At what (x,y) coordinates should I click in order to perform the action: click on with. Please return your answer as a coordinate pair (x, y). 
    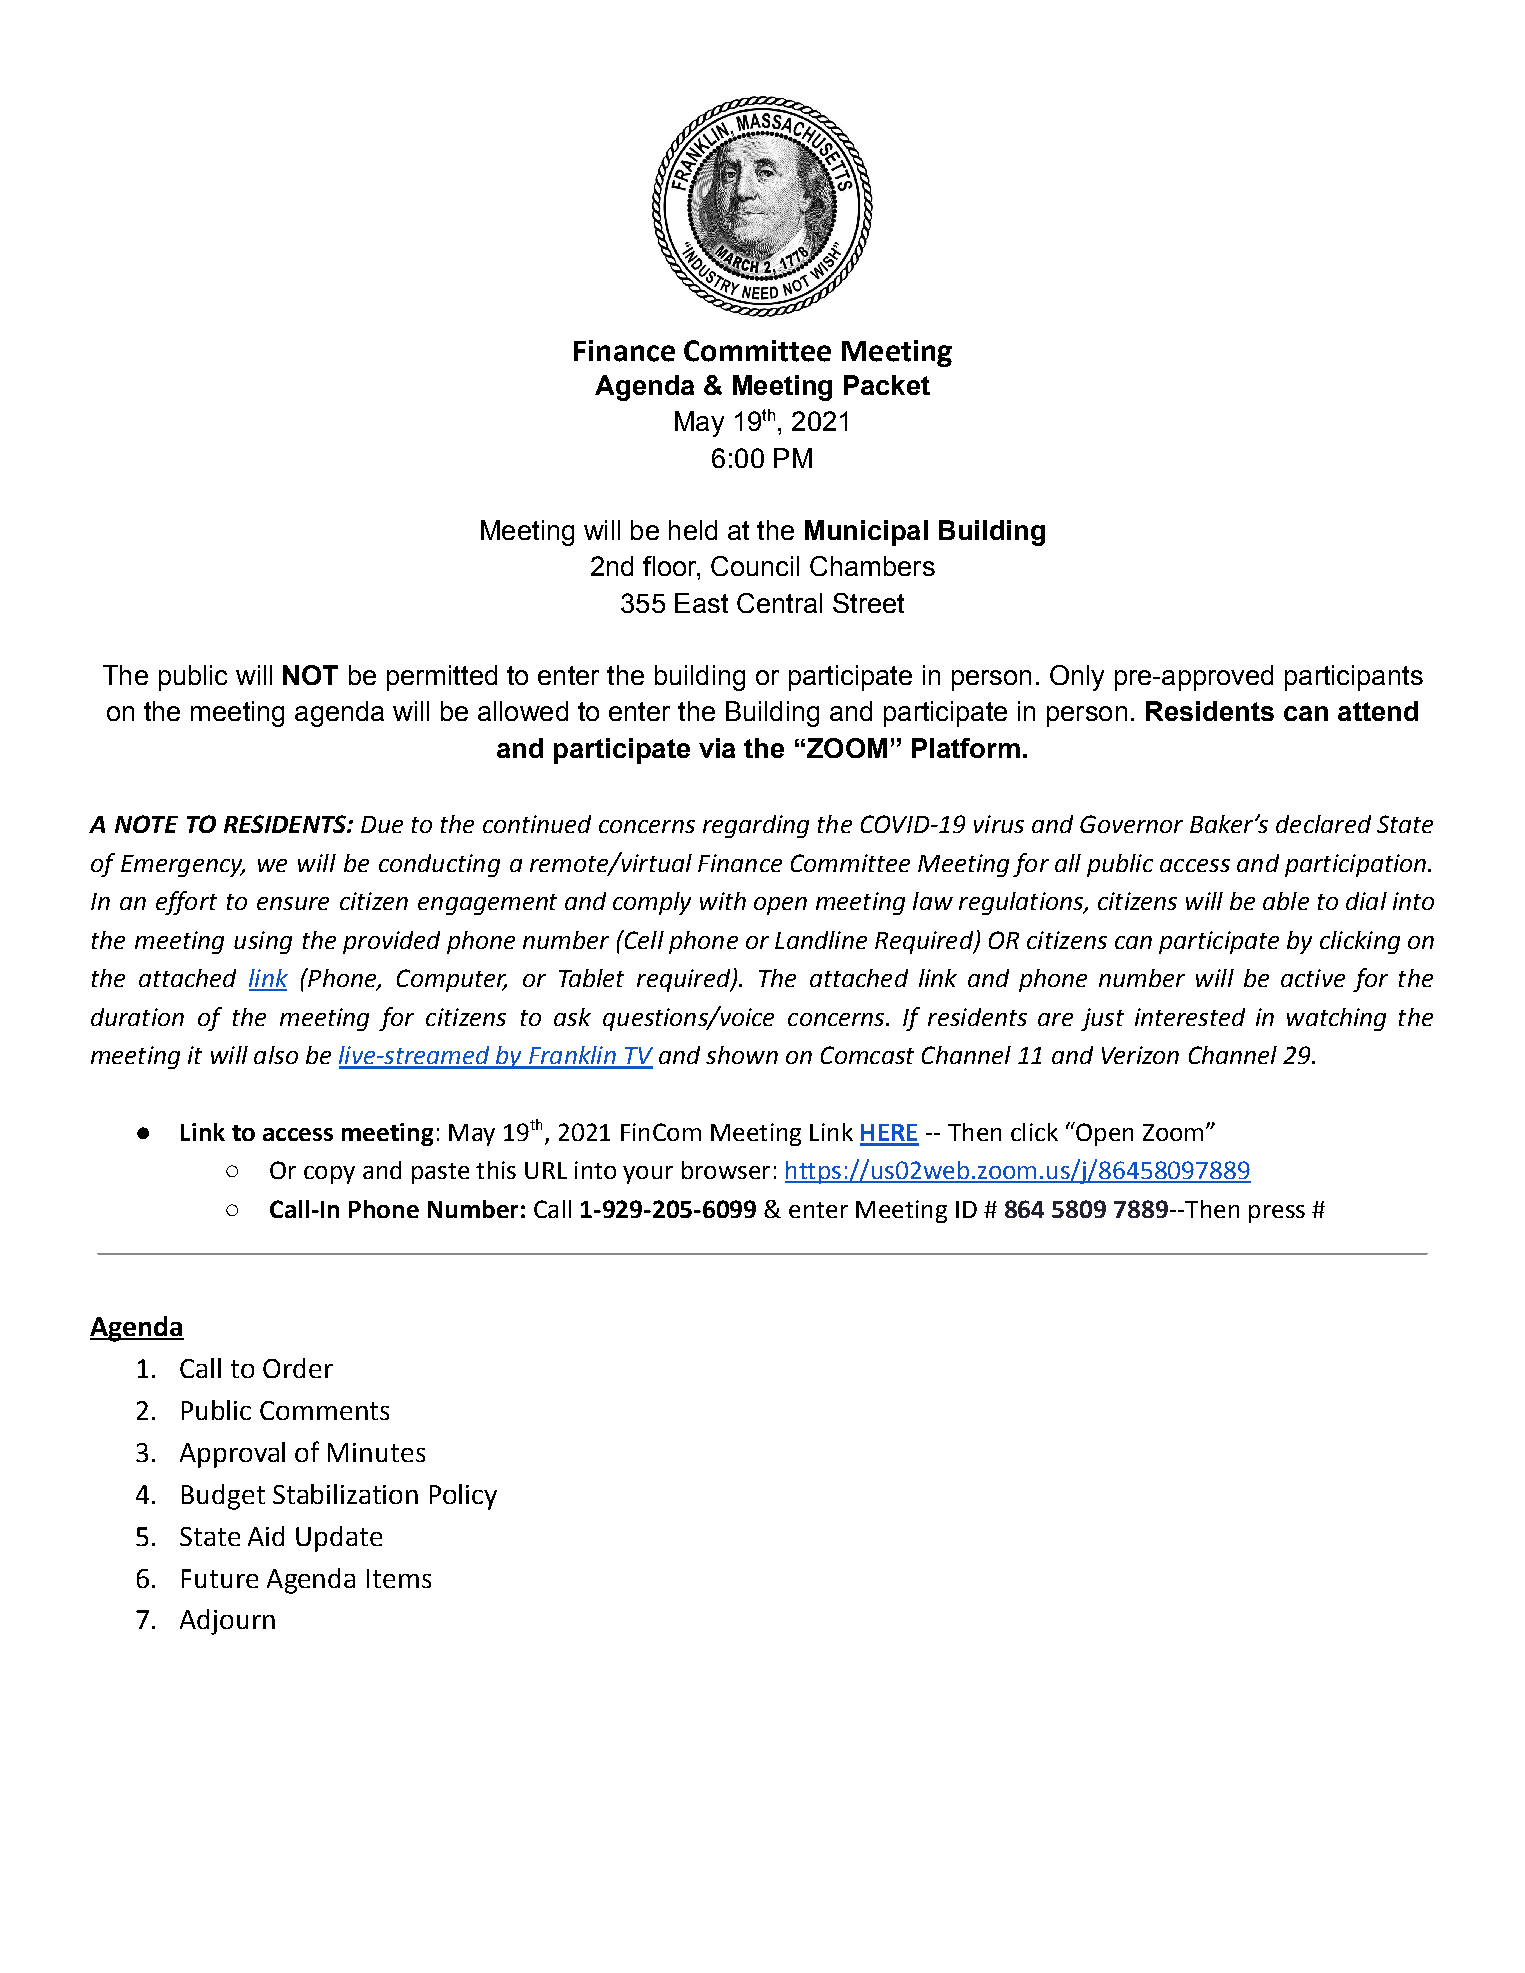
    Looking at the image, I should click on (723, 901).
